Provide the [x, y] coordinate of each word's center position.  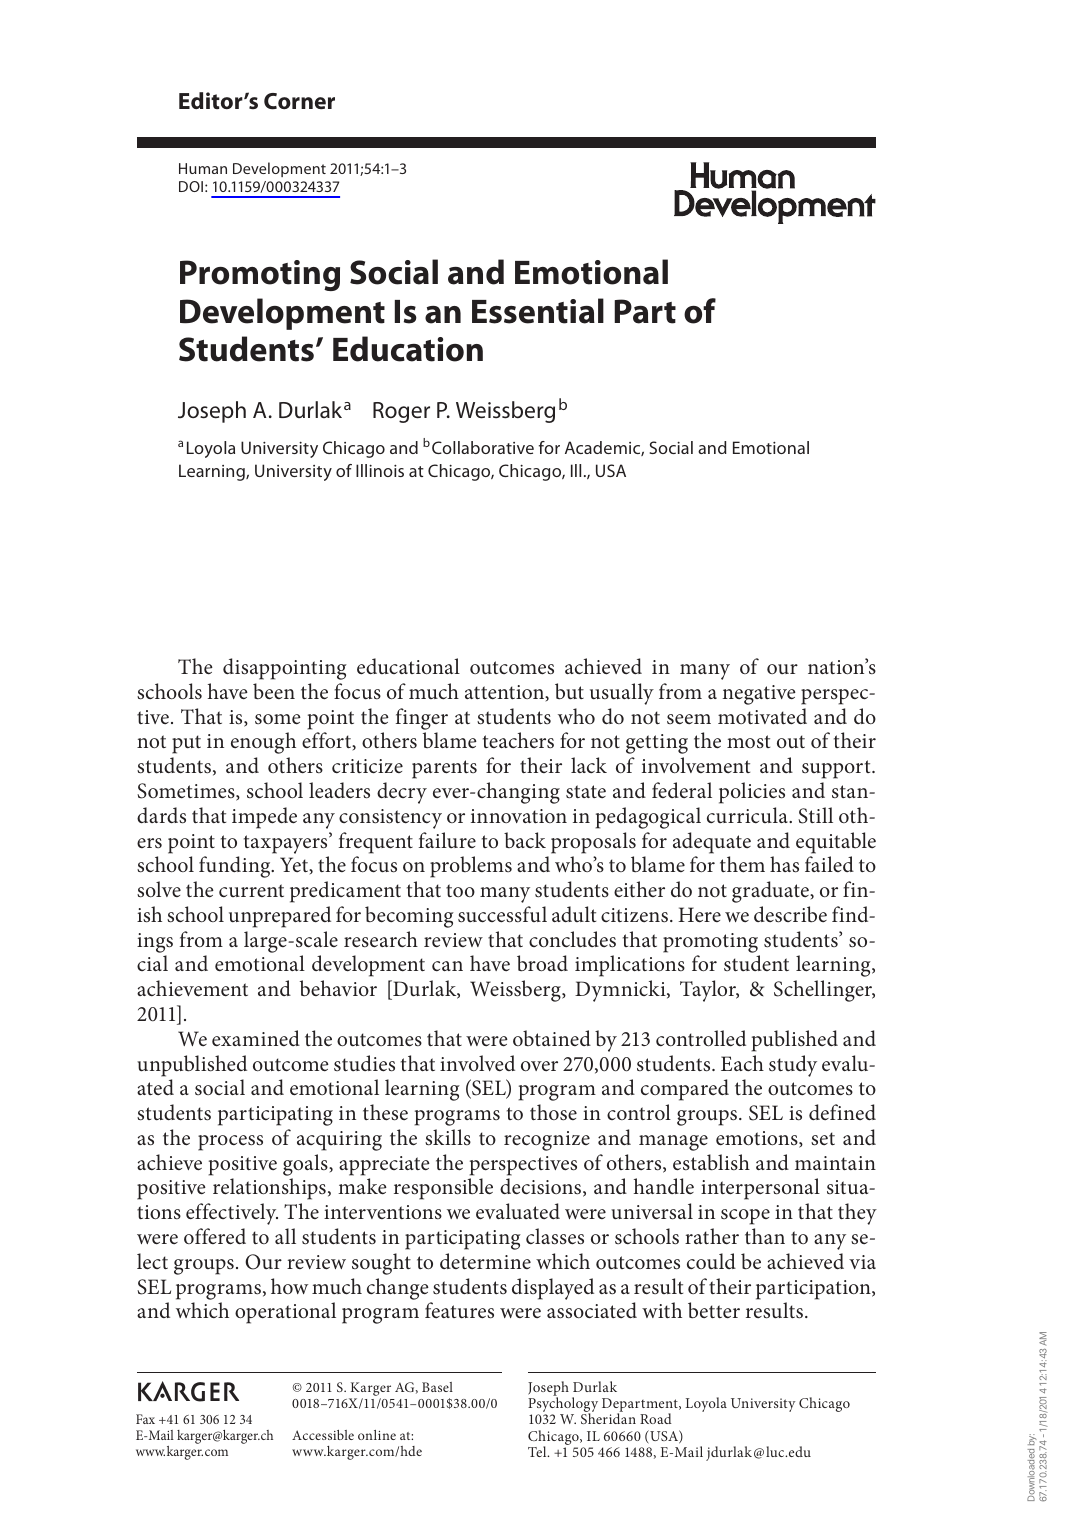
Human [203, 168]
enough [263, 743]
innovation [519, 816]
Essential [538, 311]
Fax [145, 1419]
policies [752, 793]
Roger [401, 412]
